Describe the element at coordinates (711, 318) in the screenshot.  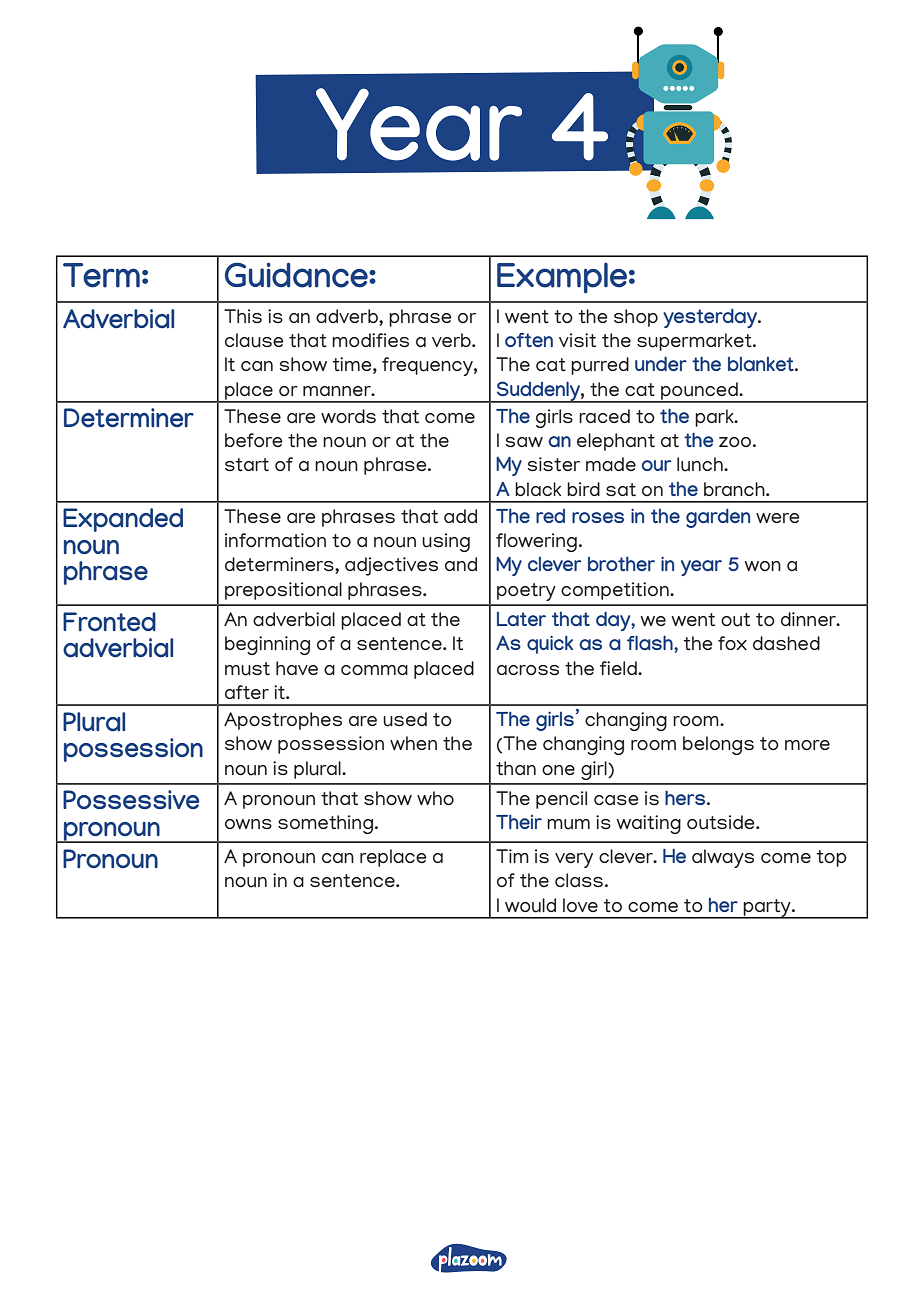
I see `yesterday` at that location.
